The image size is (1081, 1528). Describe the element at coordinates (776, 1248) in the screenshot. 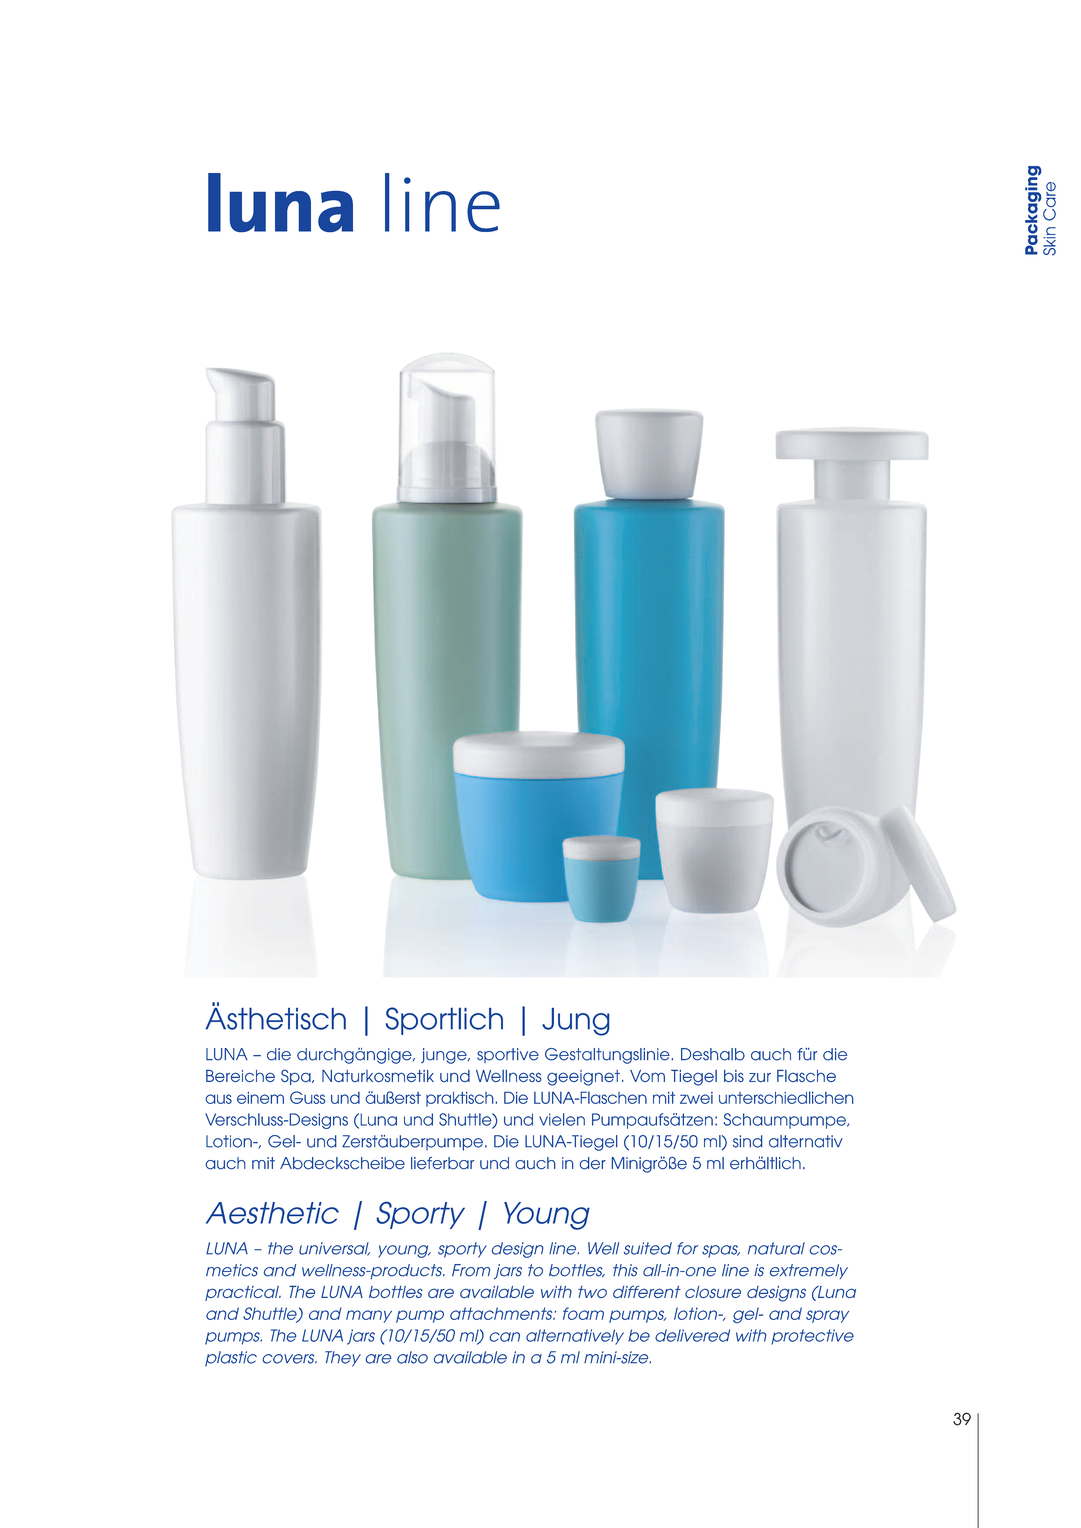

I see `natural` at that location.
